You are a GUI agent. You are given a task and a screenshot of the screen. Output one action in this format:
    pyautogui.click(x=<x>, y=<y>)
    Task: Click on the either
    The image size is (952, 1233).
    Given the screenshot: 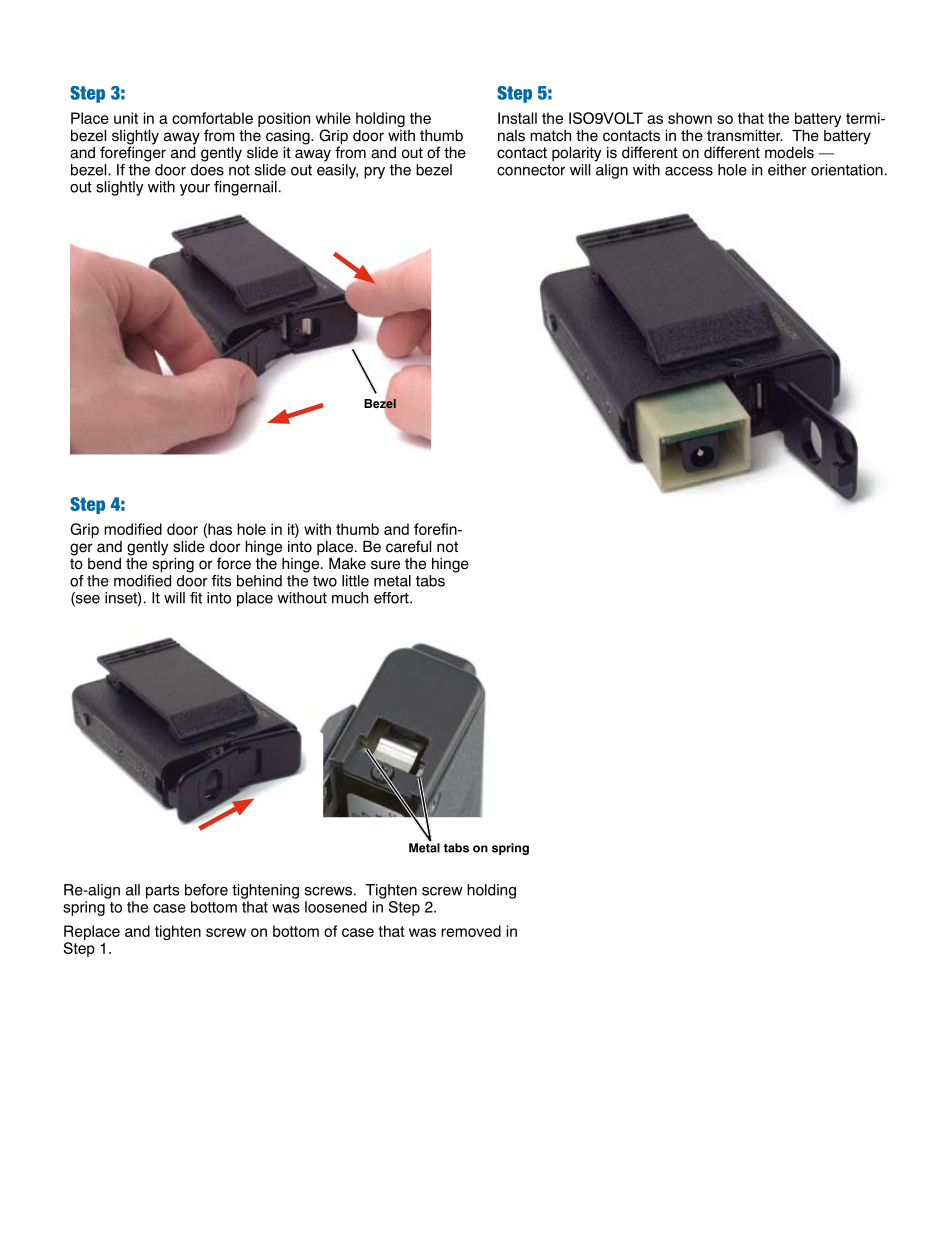 What is the action you would take?
    pyautogui.click(x=787, y=170)
